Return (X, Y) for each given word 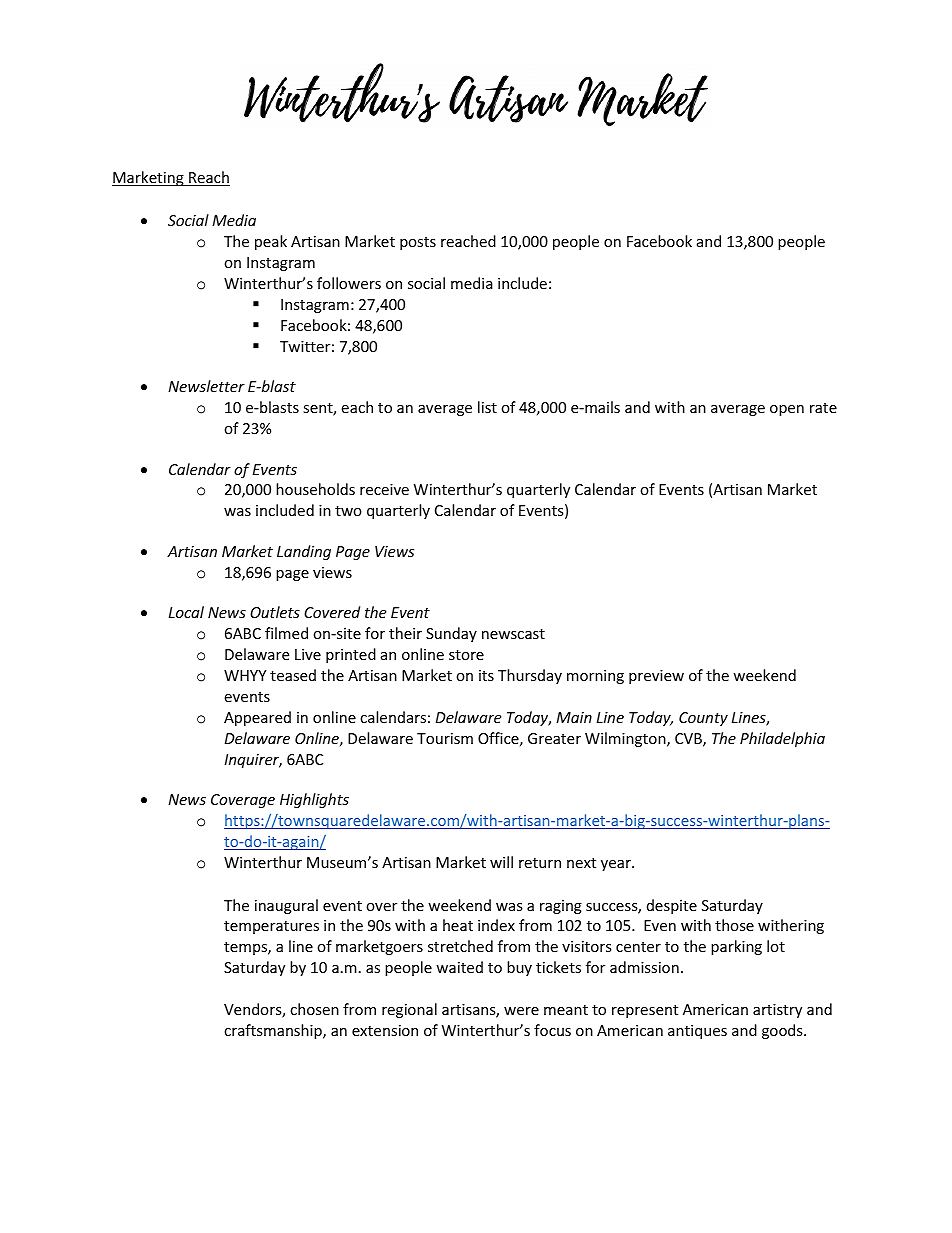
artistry (777, 1011)
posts (418, 243)
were (521, 1011)
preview (656, 677)
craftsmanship (274, 1031)
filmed (286, 633)
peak (271, 242)
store (466, 655)
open (787, 410)
